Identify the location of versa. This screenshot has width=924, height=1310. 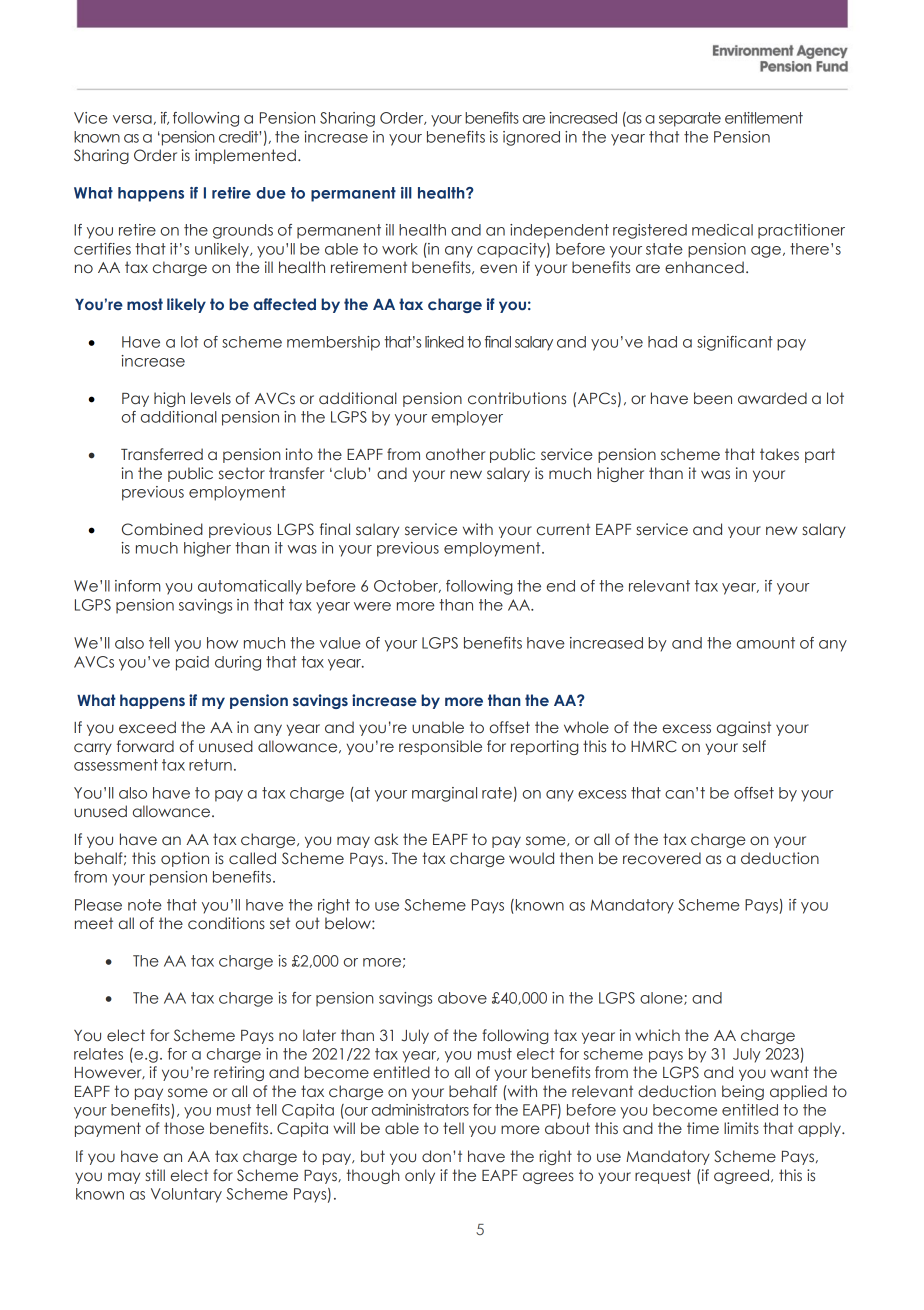
(132, 119).
